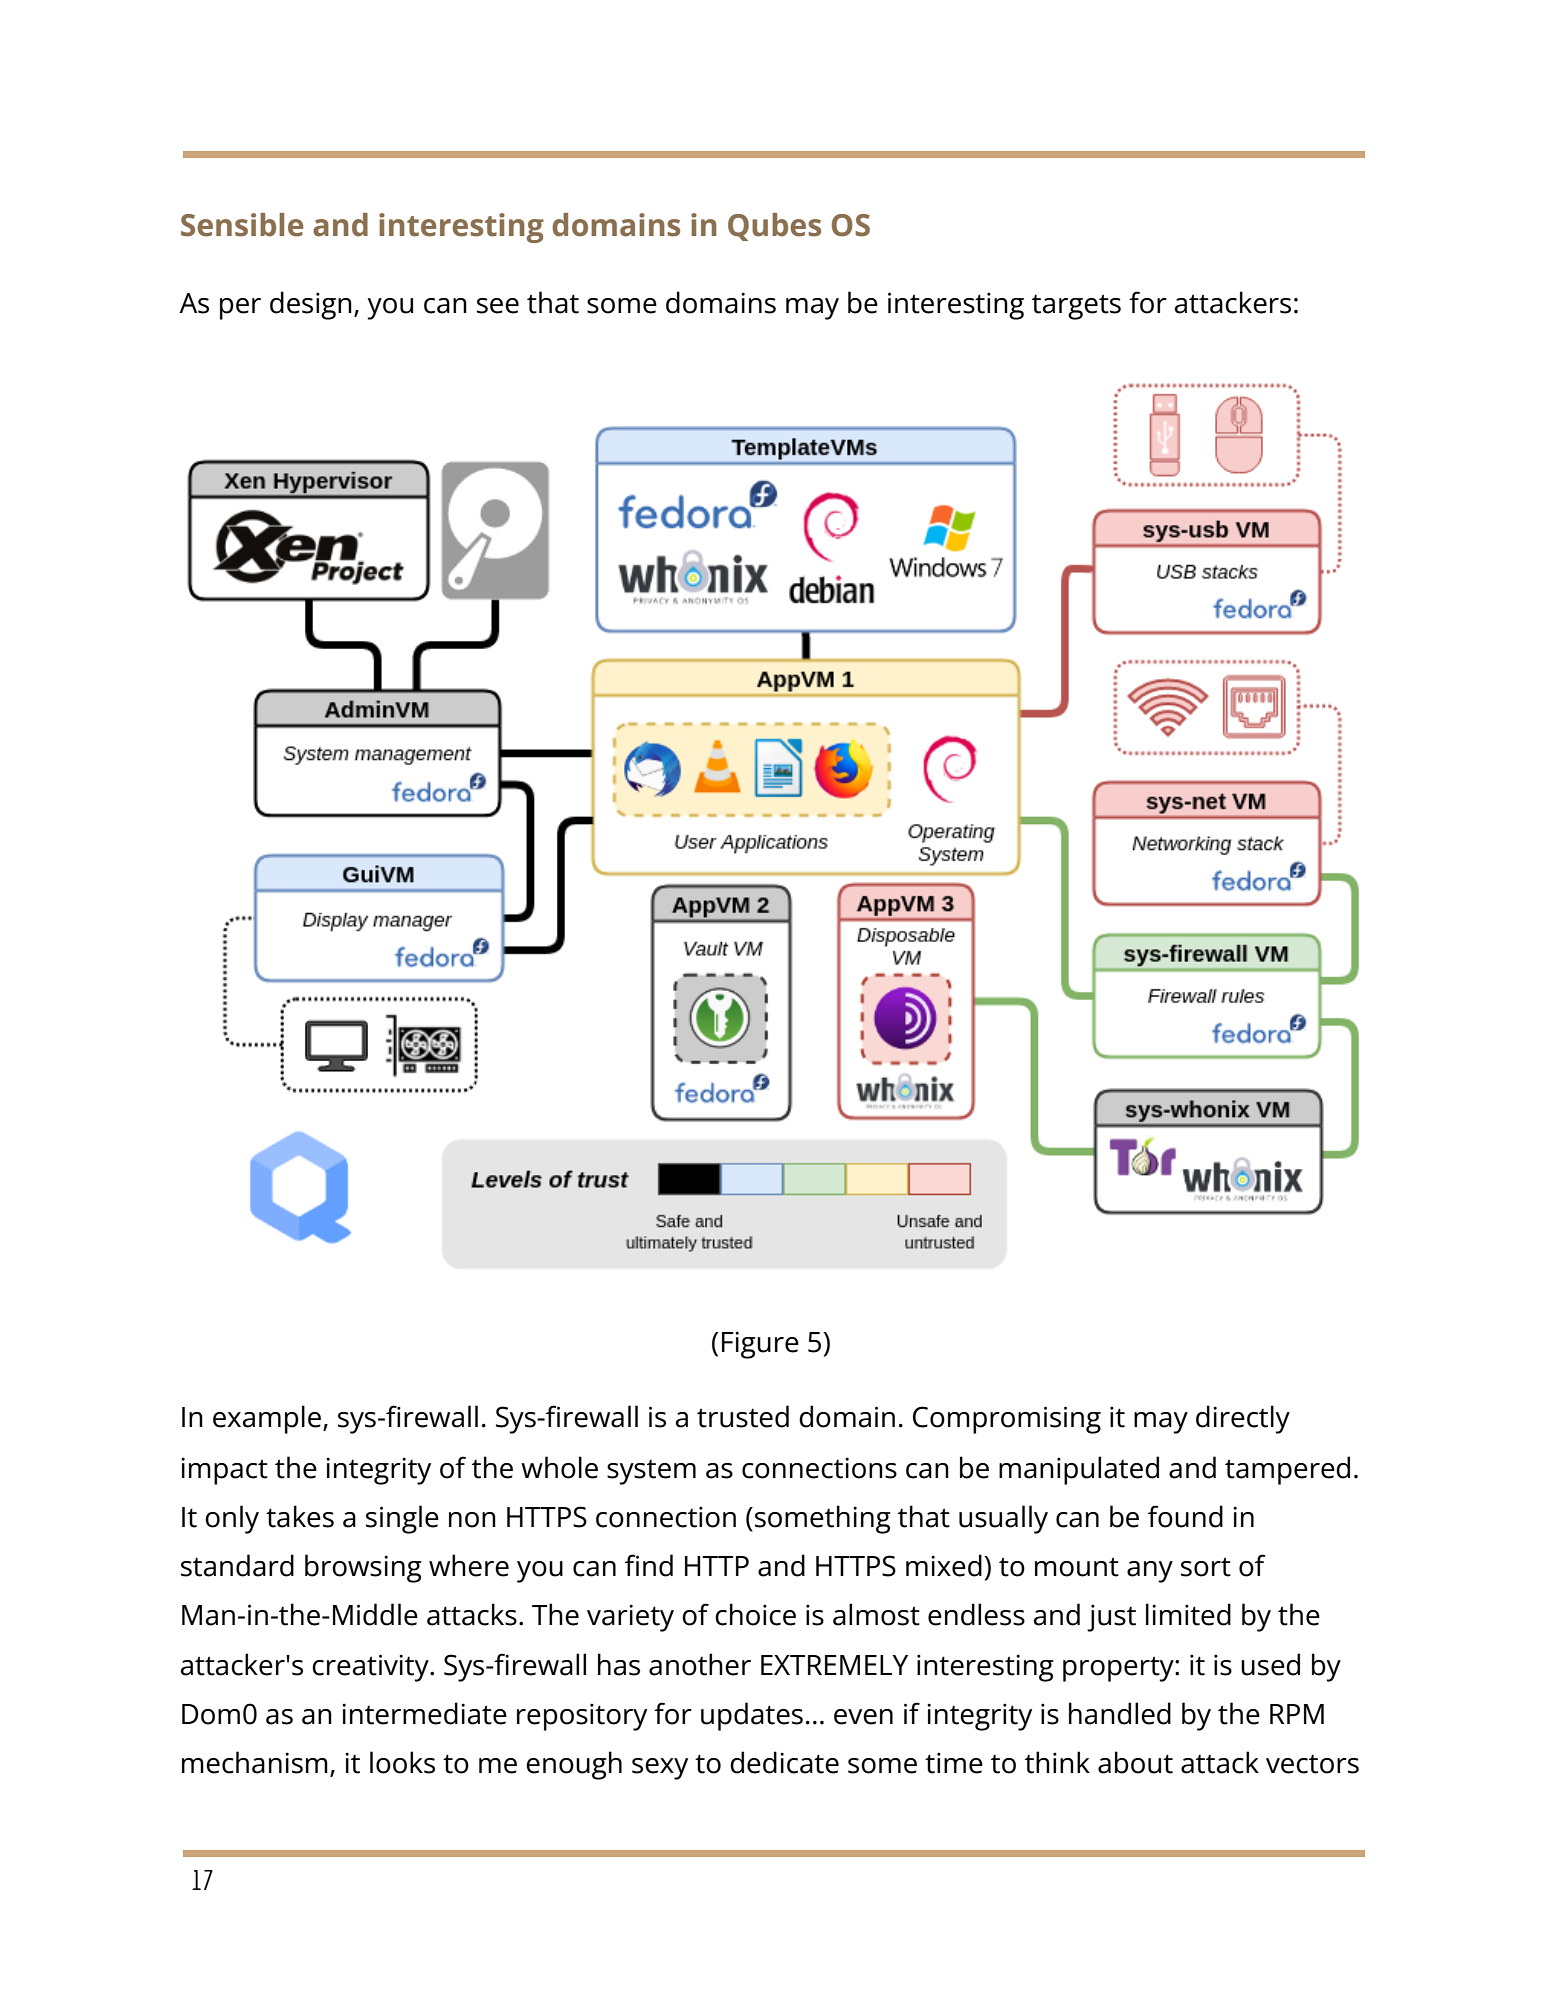 This image has width=1544, height=1998. Describe the element at coordinates (242, 225) in the image. I see `Sensible` at that location.
